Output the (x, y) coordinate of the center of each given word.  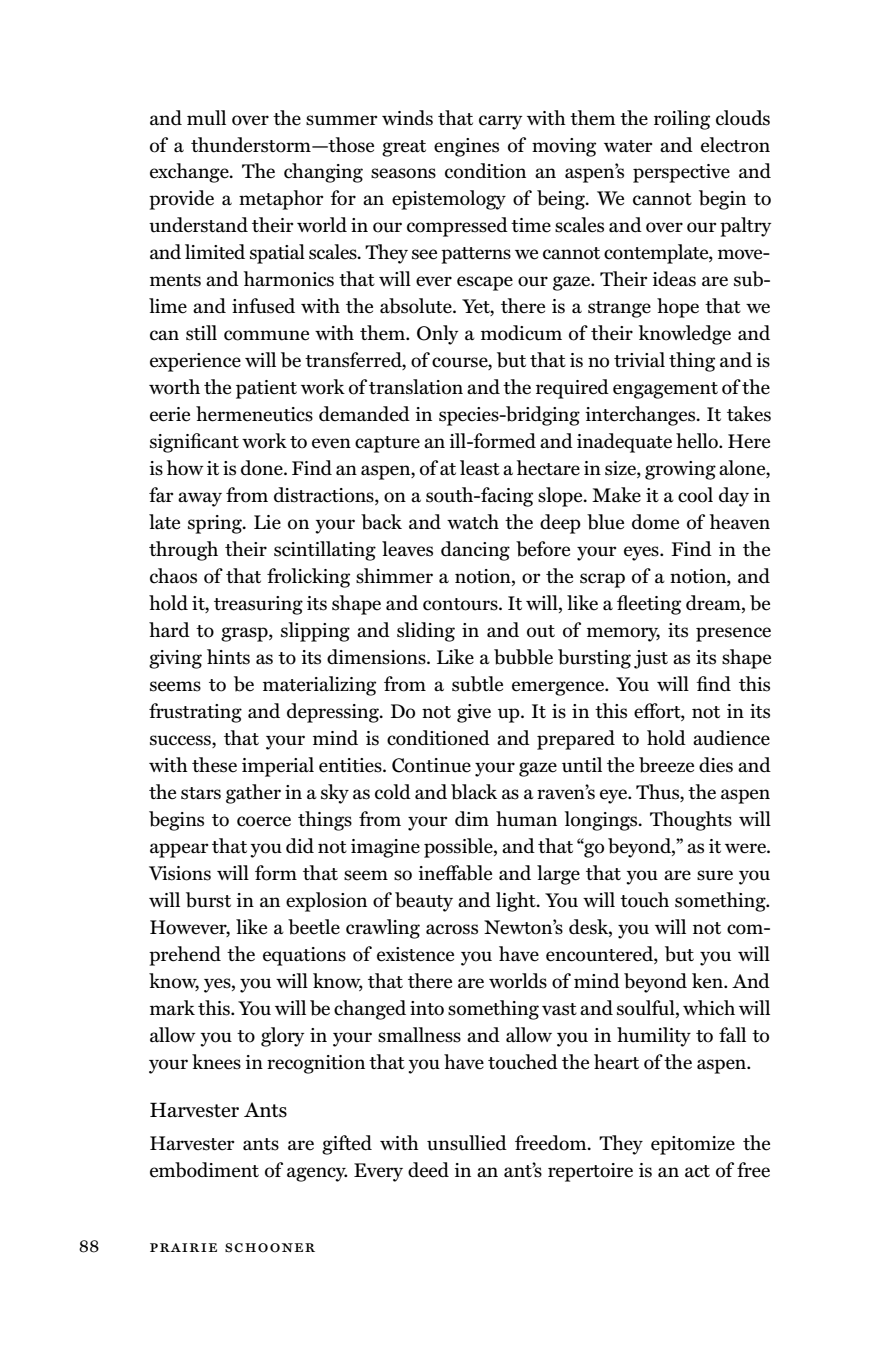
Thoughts (691, 821)
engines (466, 147)
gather (253, 794)
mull (206, 118)
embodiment (204, 1170)
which (709, 1008)
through (183, 551)
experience (195, 362)
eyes (642, 553)
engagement (665, 390)
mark (172, 1007)
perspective (681, 173)
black (474, 792)
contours (461, 604)
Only (437, 335)
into (427, 1008)
